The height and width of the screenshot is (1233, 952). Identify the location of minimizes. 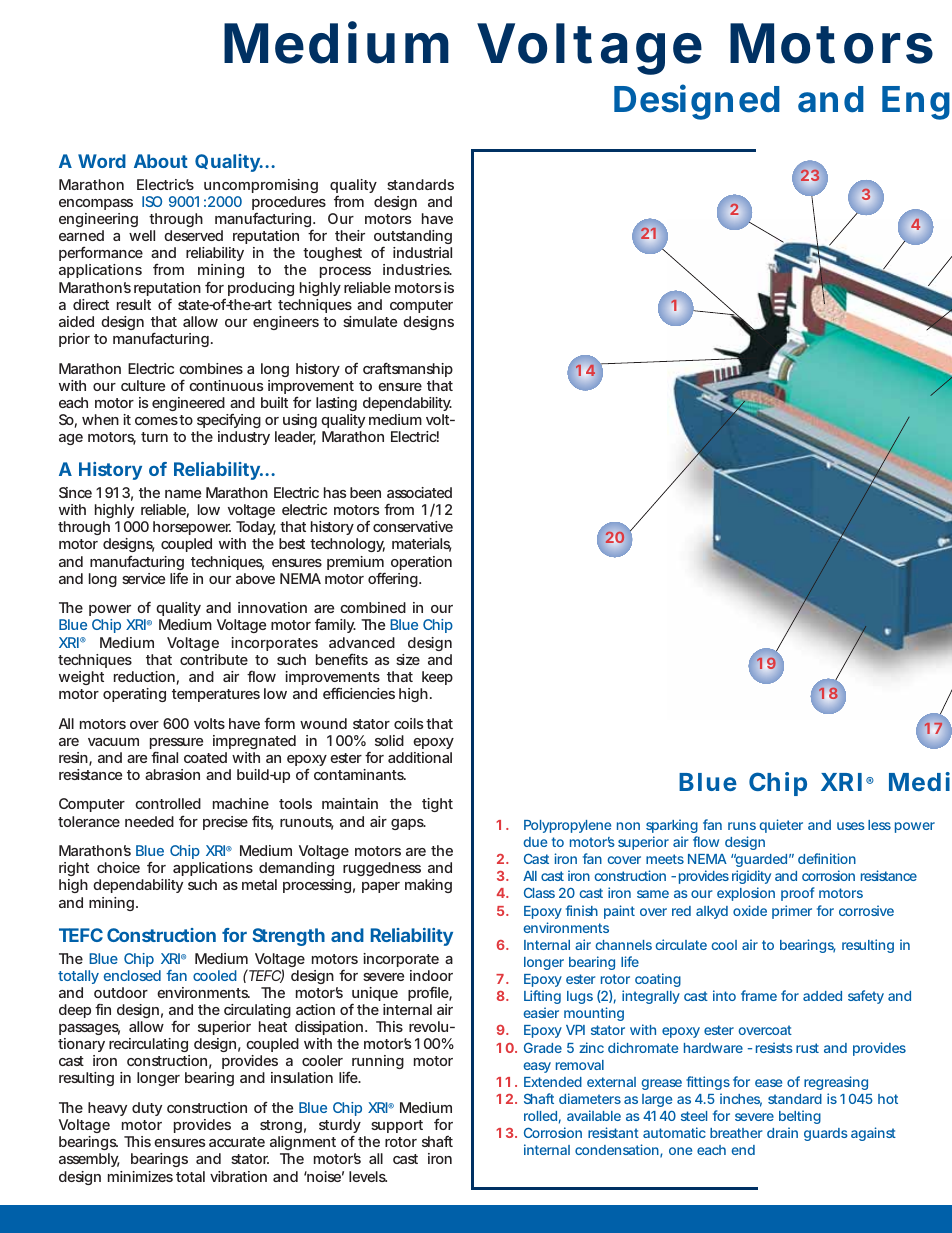
(140, 1176).
